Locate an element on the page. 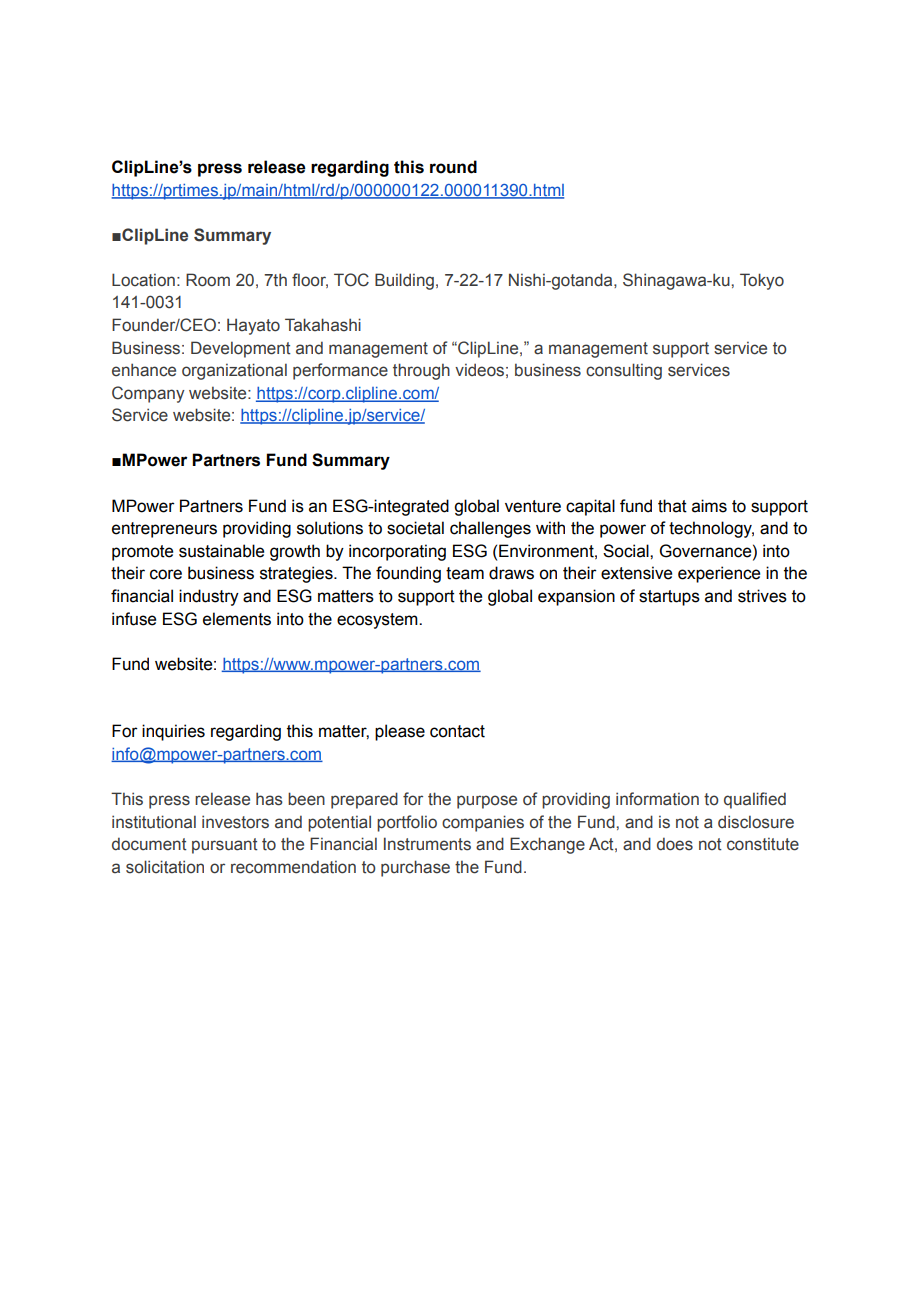 The image size is (924, 1307). does is located at coordinates (675, 844).
